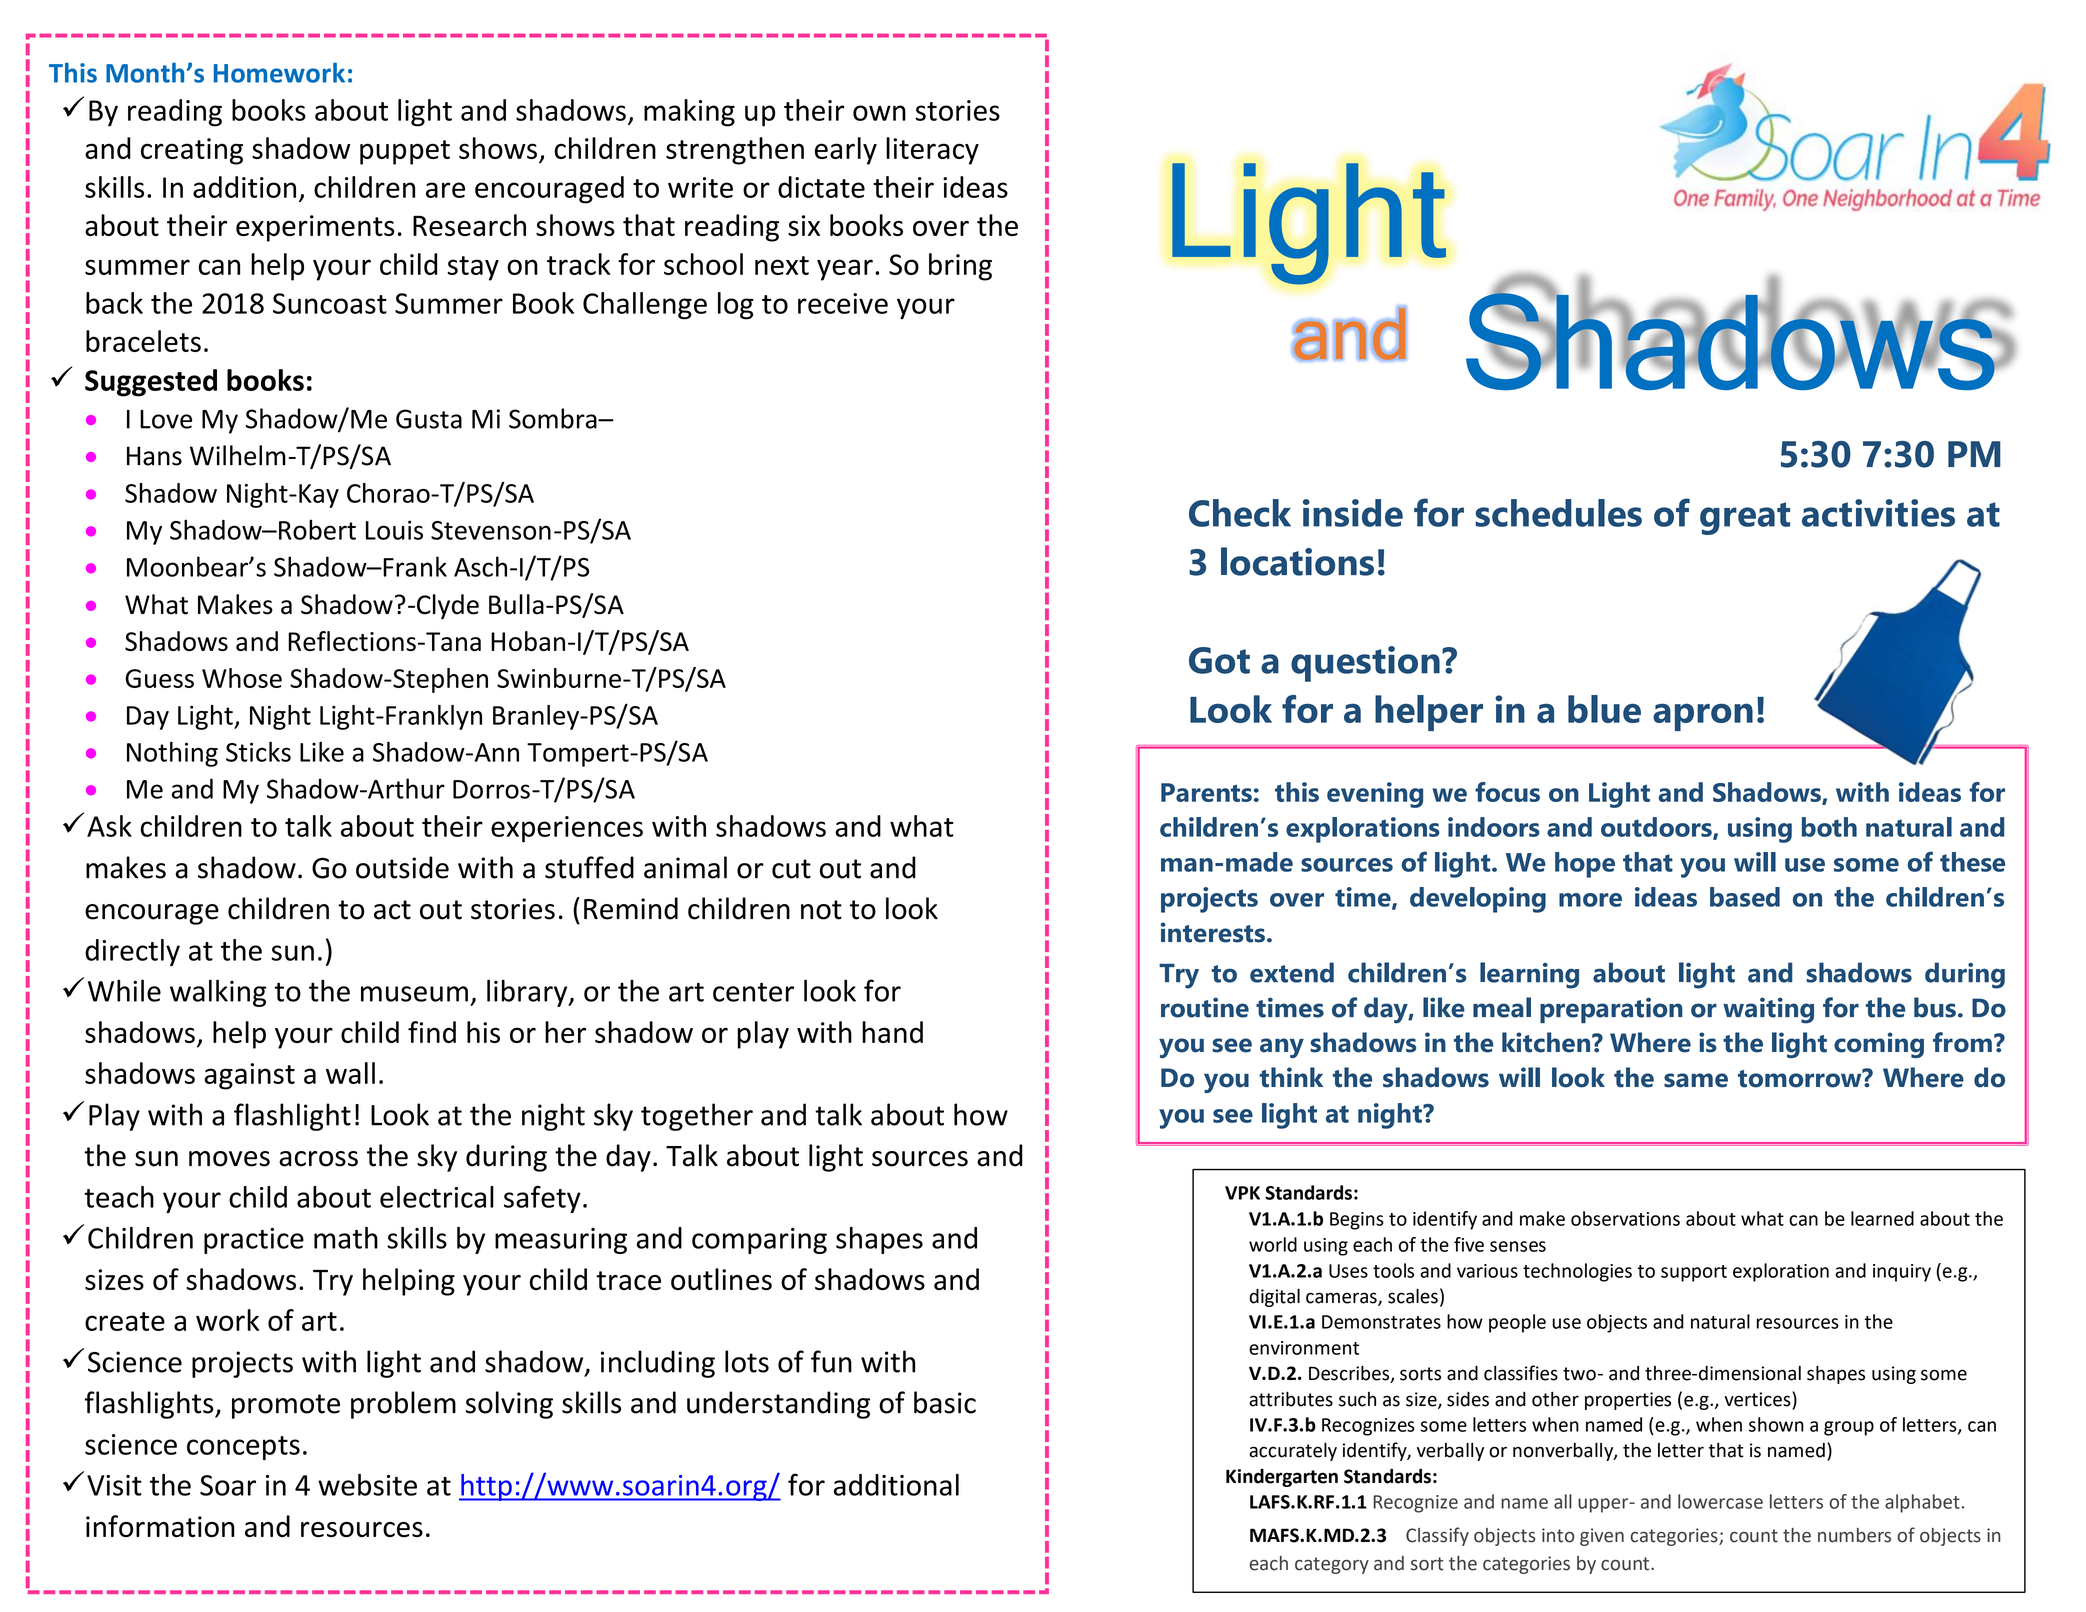 This screenshot has height=1612, width=2086. What do you see at coordinates (1282, 1478) in the screenshot?
I see `Kindergarten` at bounding box center [1282, 1478].
